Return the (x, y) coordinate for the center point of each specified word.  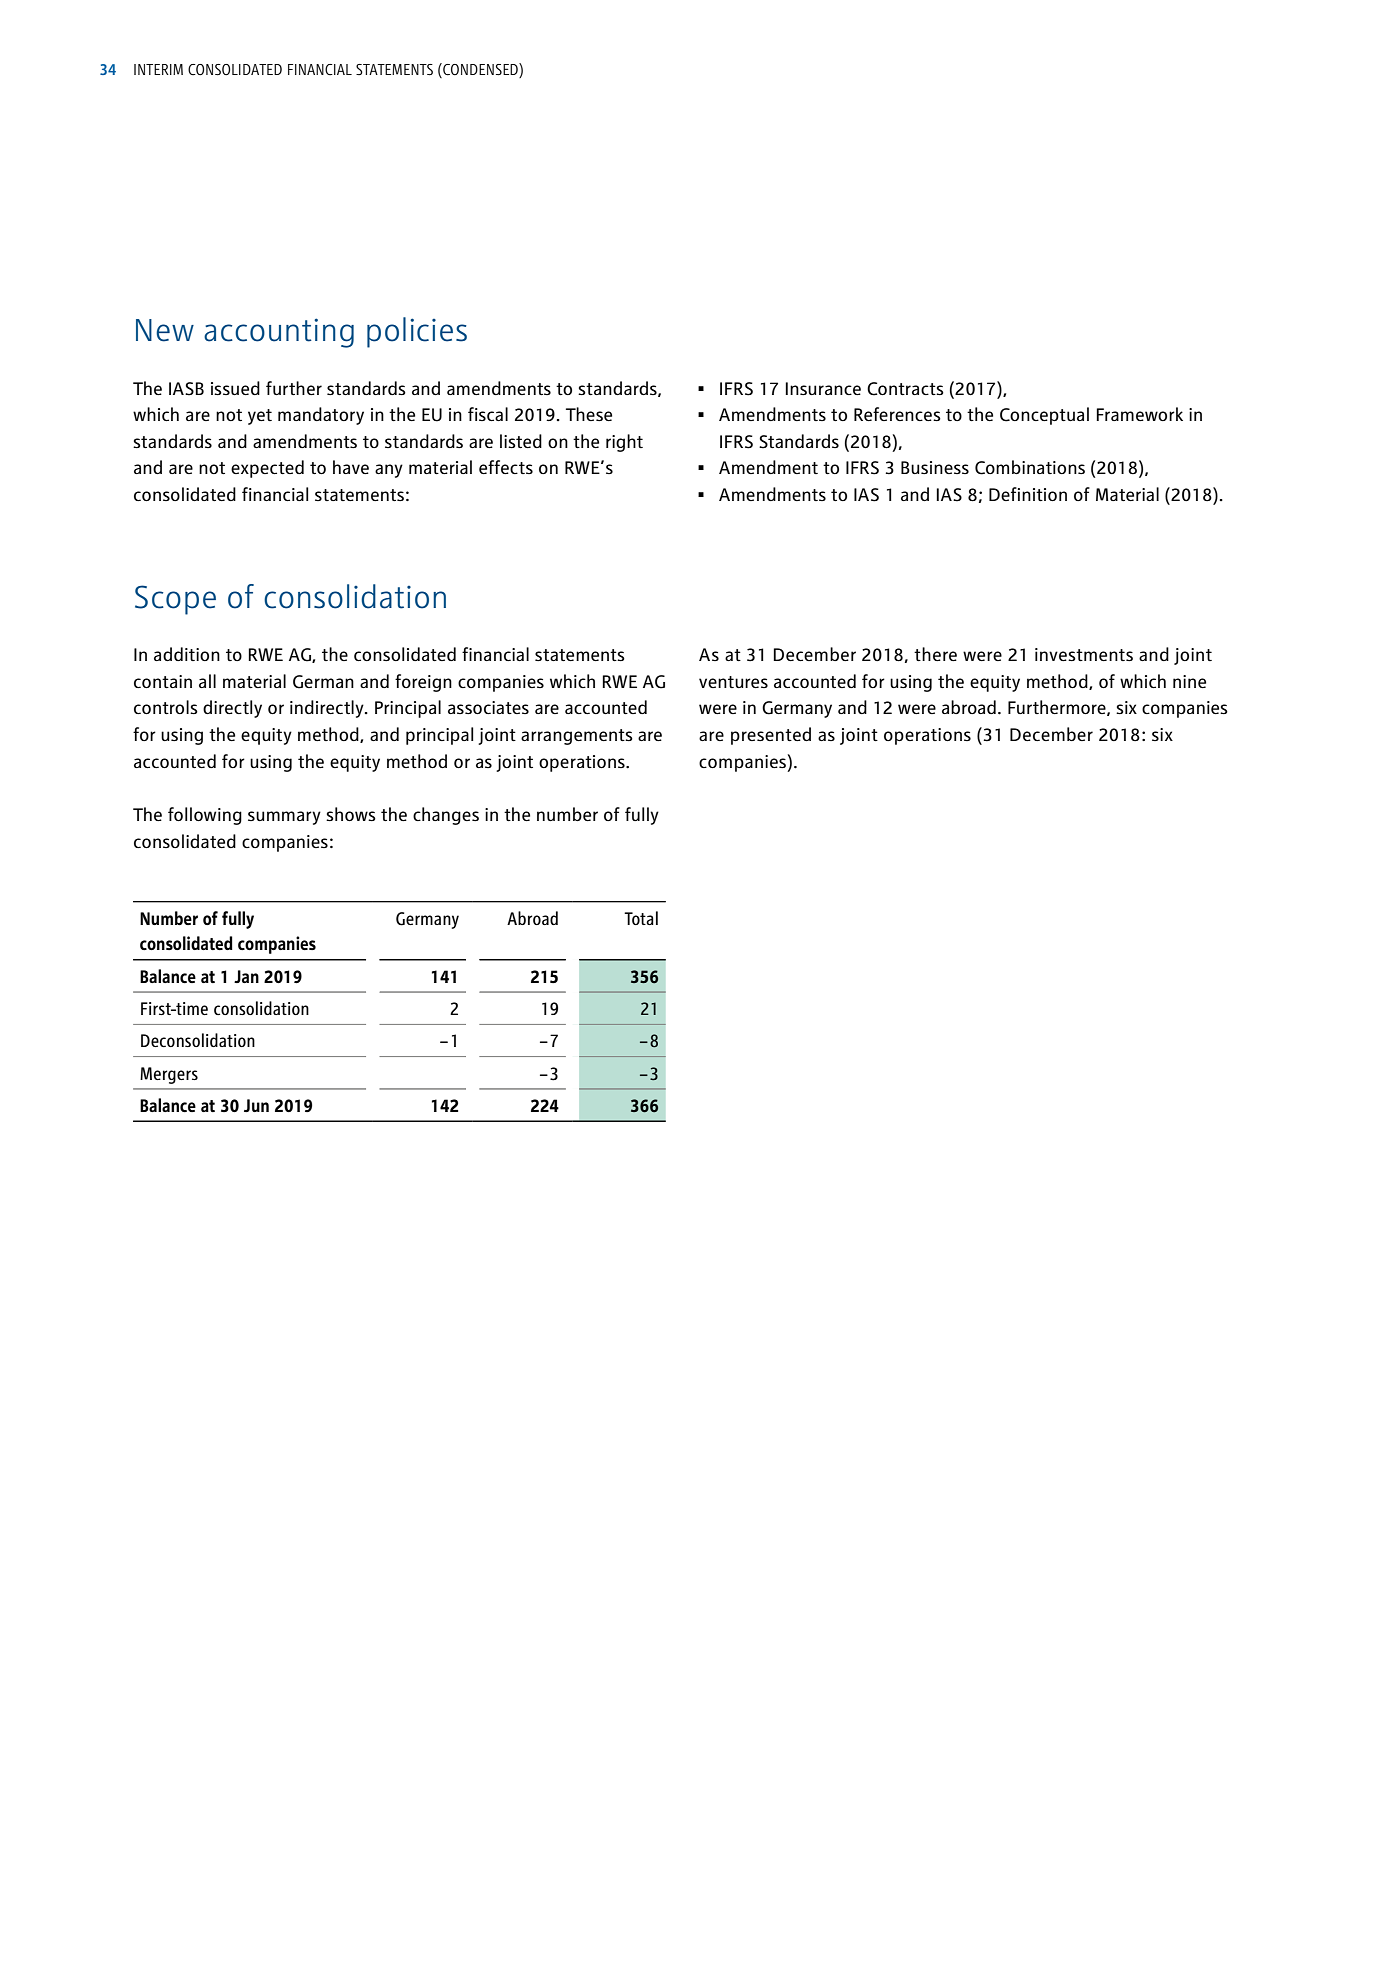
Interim (158, 69)
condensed (480, 69)
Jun (256, 1105)
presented (771, 736)
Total (641, 918)
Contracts (905, 389)
